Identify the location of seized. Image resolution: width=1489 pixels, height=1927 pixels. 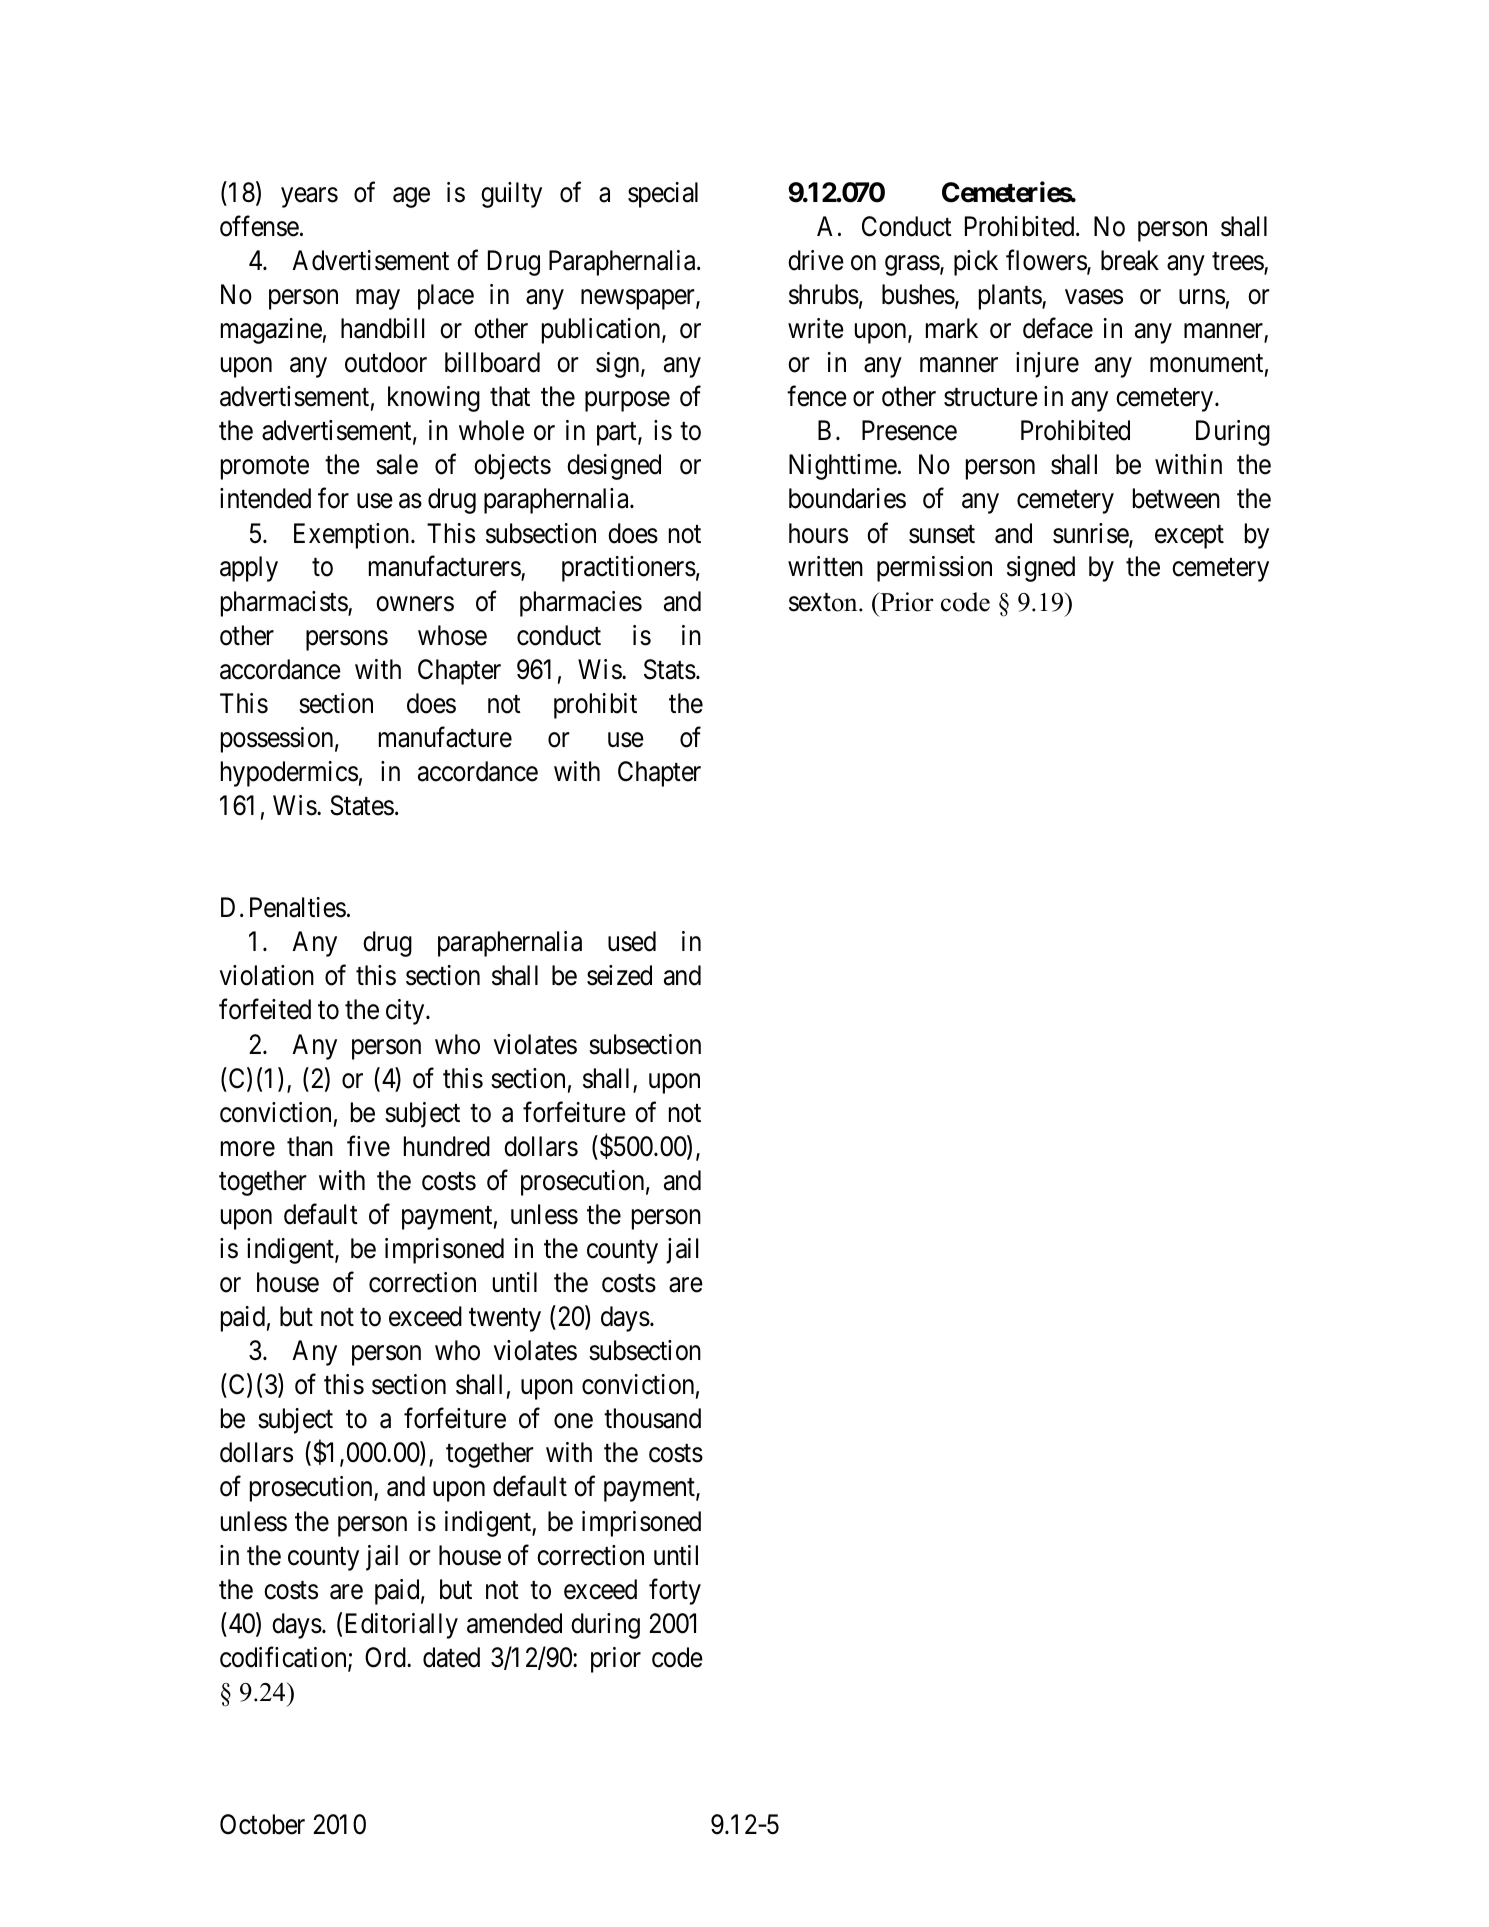
(619, 975).
